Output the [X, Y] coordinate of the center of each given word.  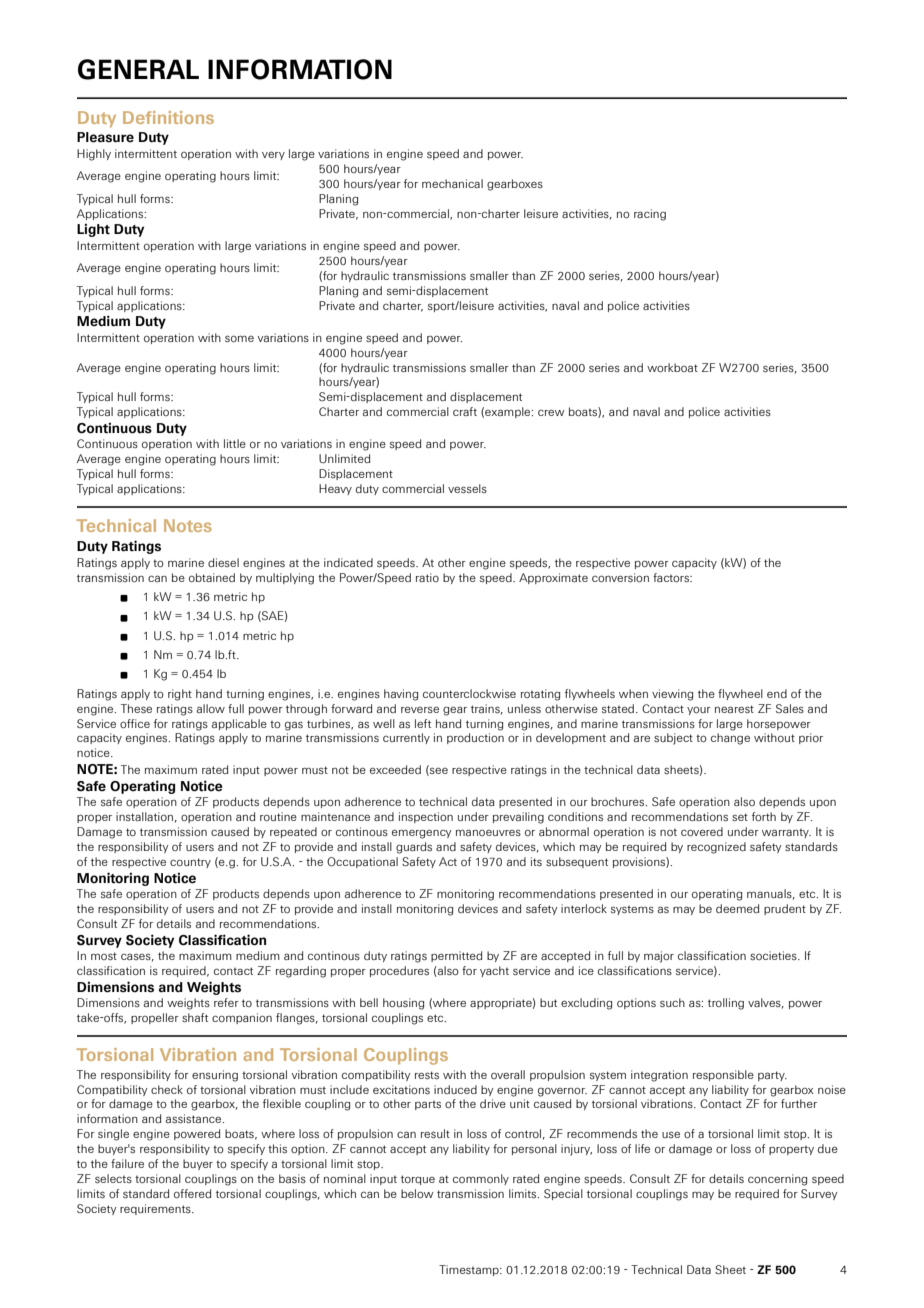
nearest [734, 709]
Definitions [168, 117]
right [180, 695]
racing [650, 215]
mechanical [452, 183]
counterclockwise [469, 693]
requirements [156, 1209]
